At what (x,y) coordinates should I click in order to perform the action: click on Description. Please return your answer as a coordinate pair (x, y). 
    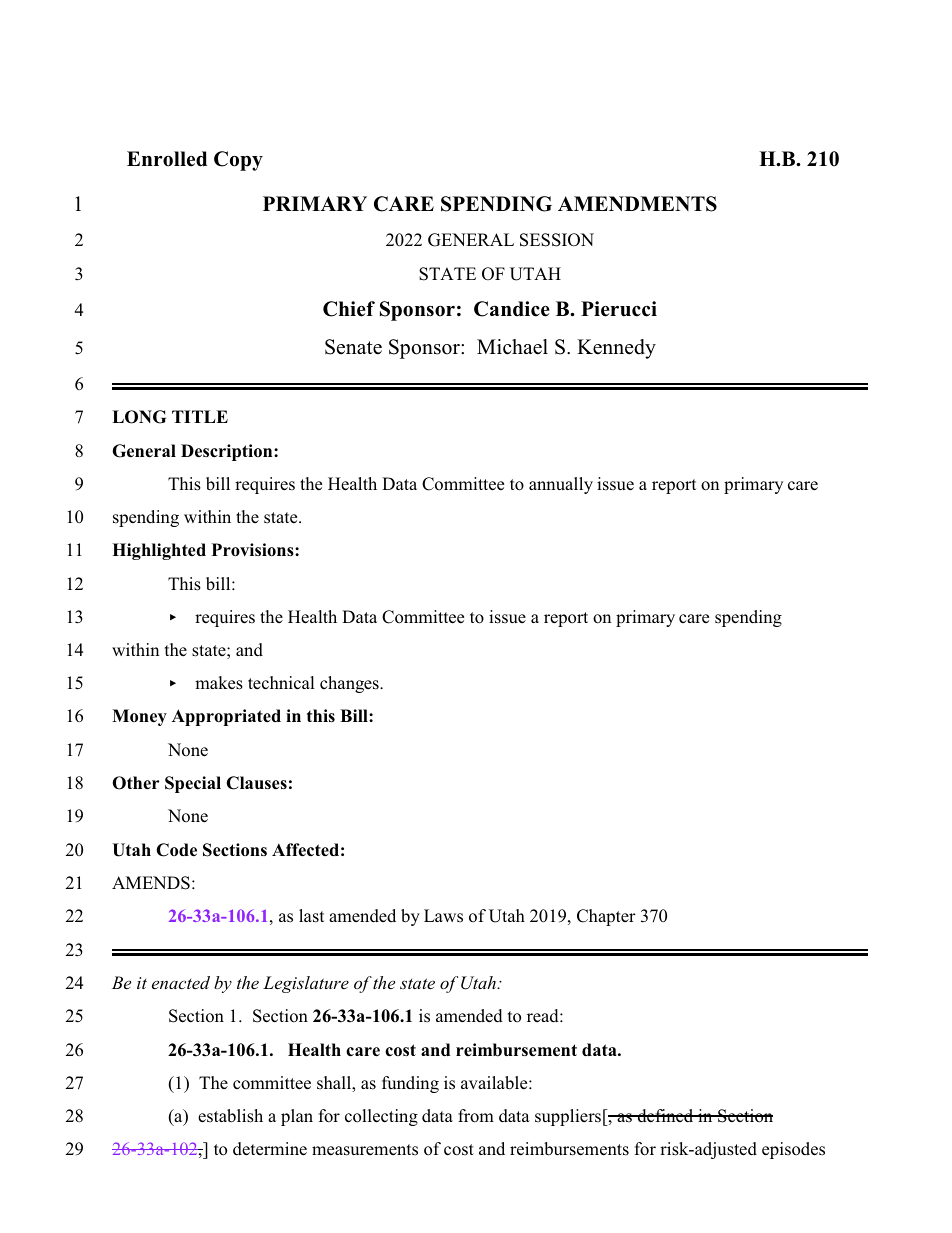
    Looking at the image, I should click on (228, 452).
